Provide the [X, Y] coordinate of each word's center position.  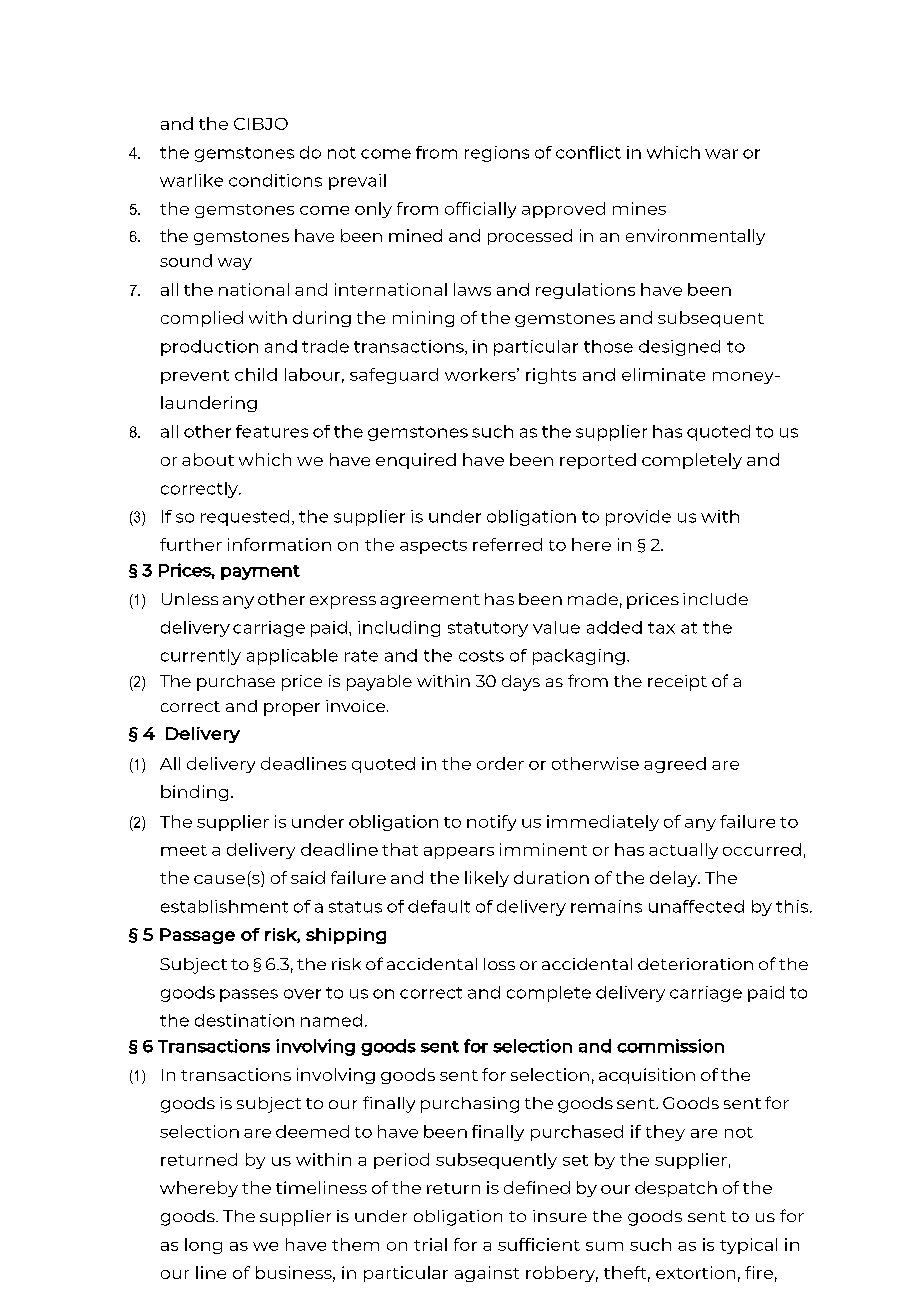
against [487, 1274]
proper [292, 709]
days [521, 683]
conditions [275, 180]
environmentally [695, 237]
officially [480, 210]
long [203, 1246]
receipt [677, 683]
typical [748, 1246]
